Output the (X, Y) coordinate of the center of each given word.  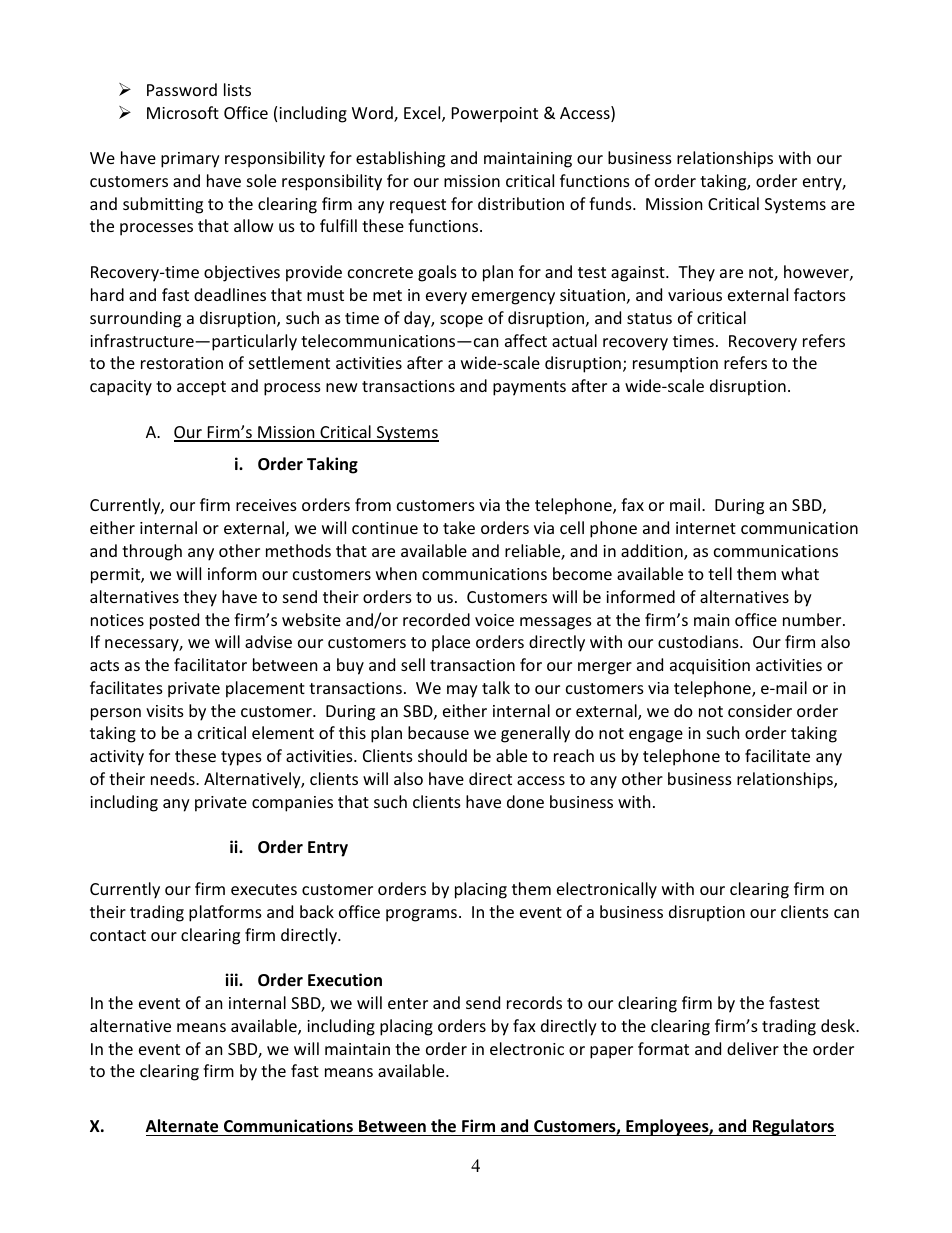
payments (529, 388)
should (442, 755)
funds (611, 203)
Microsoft (183, 112)
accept (201, 388)
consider (760, 710)
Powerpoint (495, 115)
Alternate (183, 1127)
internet (706, 528)
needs (174, 778)
